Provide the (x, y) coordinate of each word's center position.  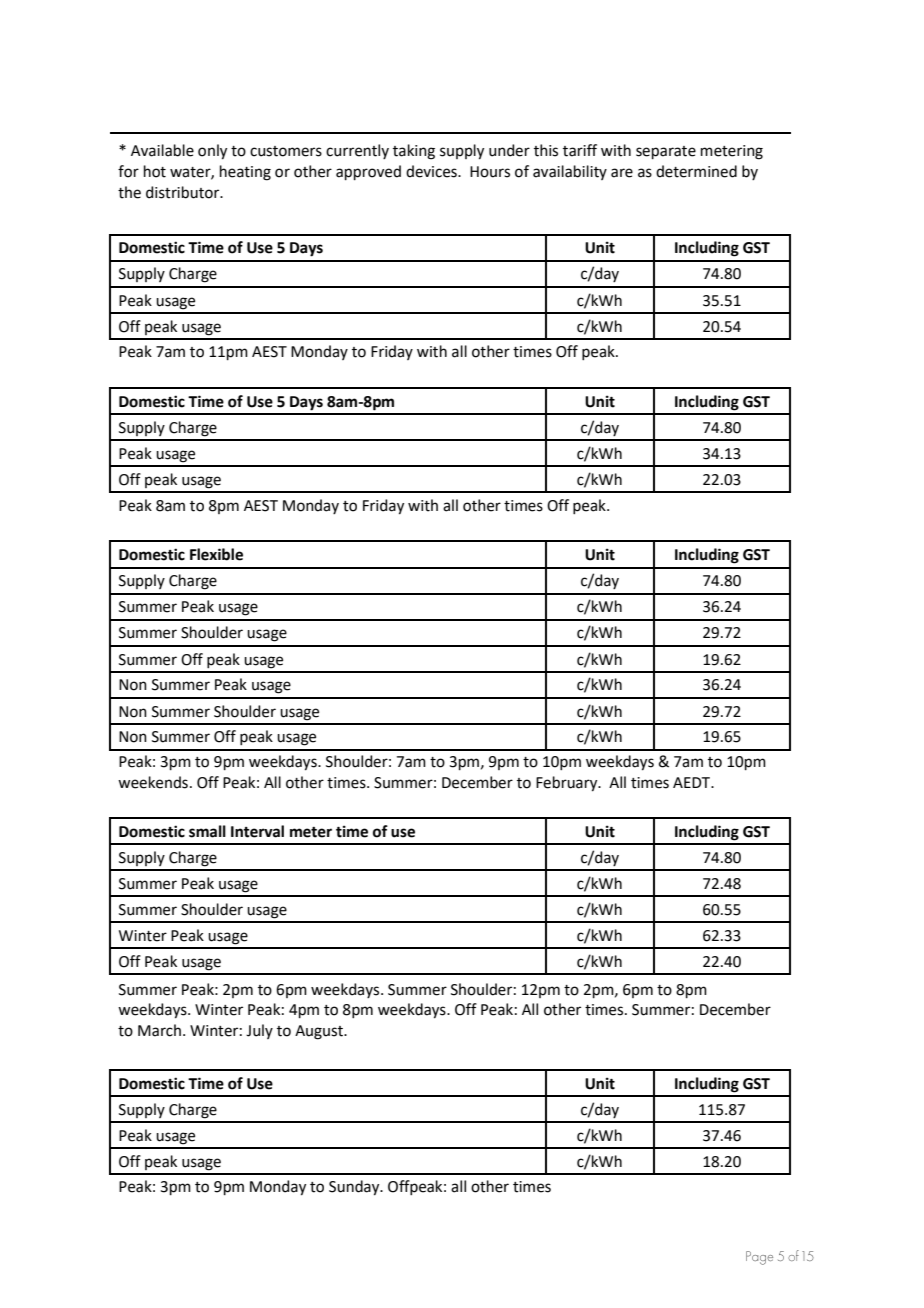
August (320, 1032)
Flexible (216, 554)
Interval (257, 831)
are (622, 173)
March (159, 1030)
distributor (184, 192)
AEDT (693, 782)
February (568, 784)
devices (432, 171)
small (207, 831)
